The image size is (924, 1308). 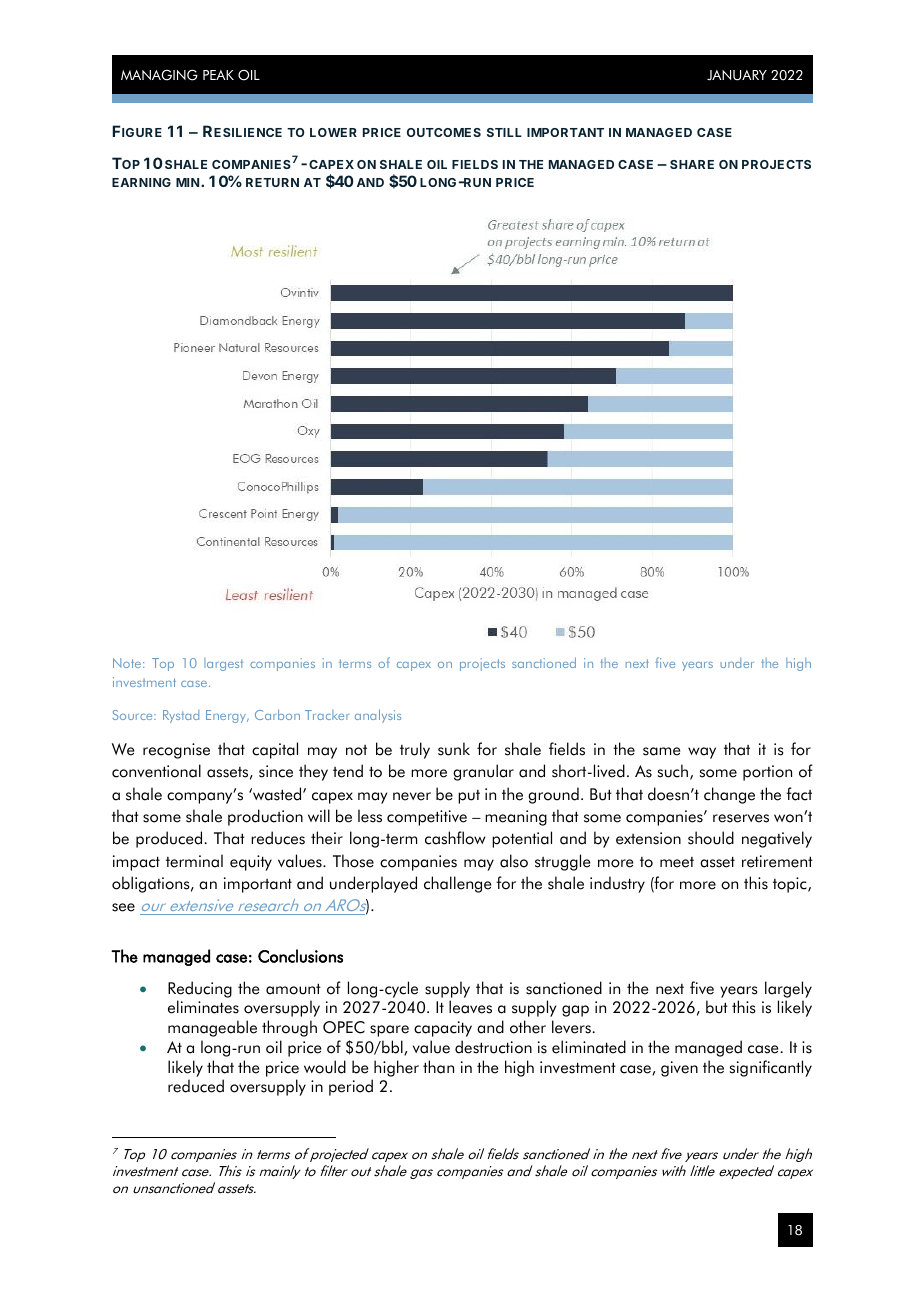 I want to click on EARNING, so click(x=141, y=182).
